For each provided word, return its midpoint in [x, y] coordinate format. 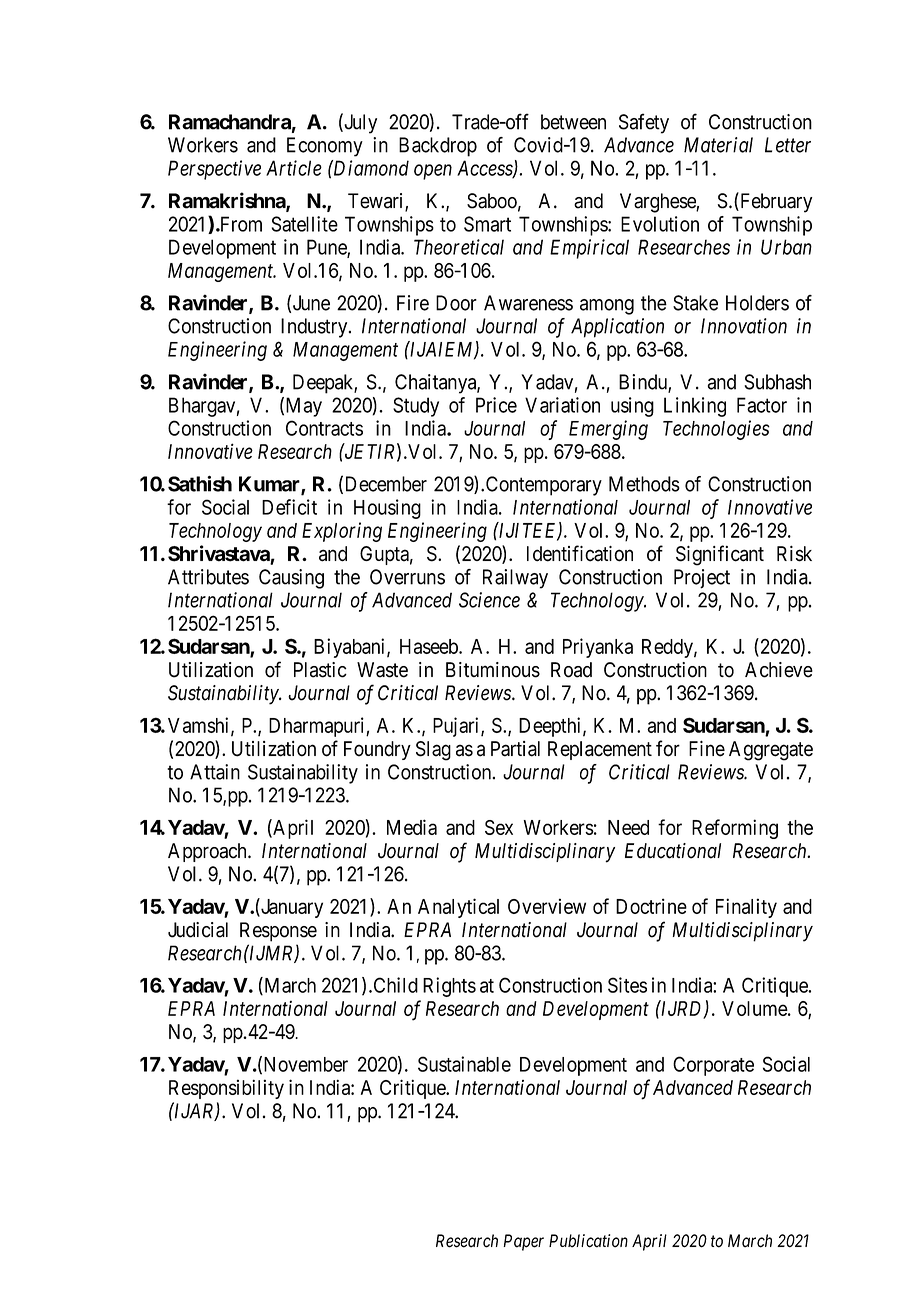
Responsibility [226, 1089]
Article [294, 168]
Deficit [289, 507]
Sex [499, 827]
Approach [208, 852]
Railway [515, 579]
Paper [524, 1242]
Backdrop [438, 147]
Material [718, 145]
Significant [720, 555]
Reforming [735, 829]
